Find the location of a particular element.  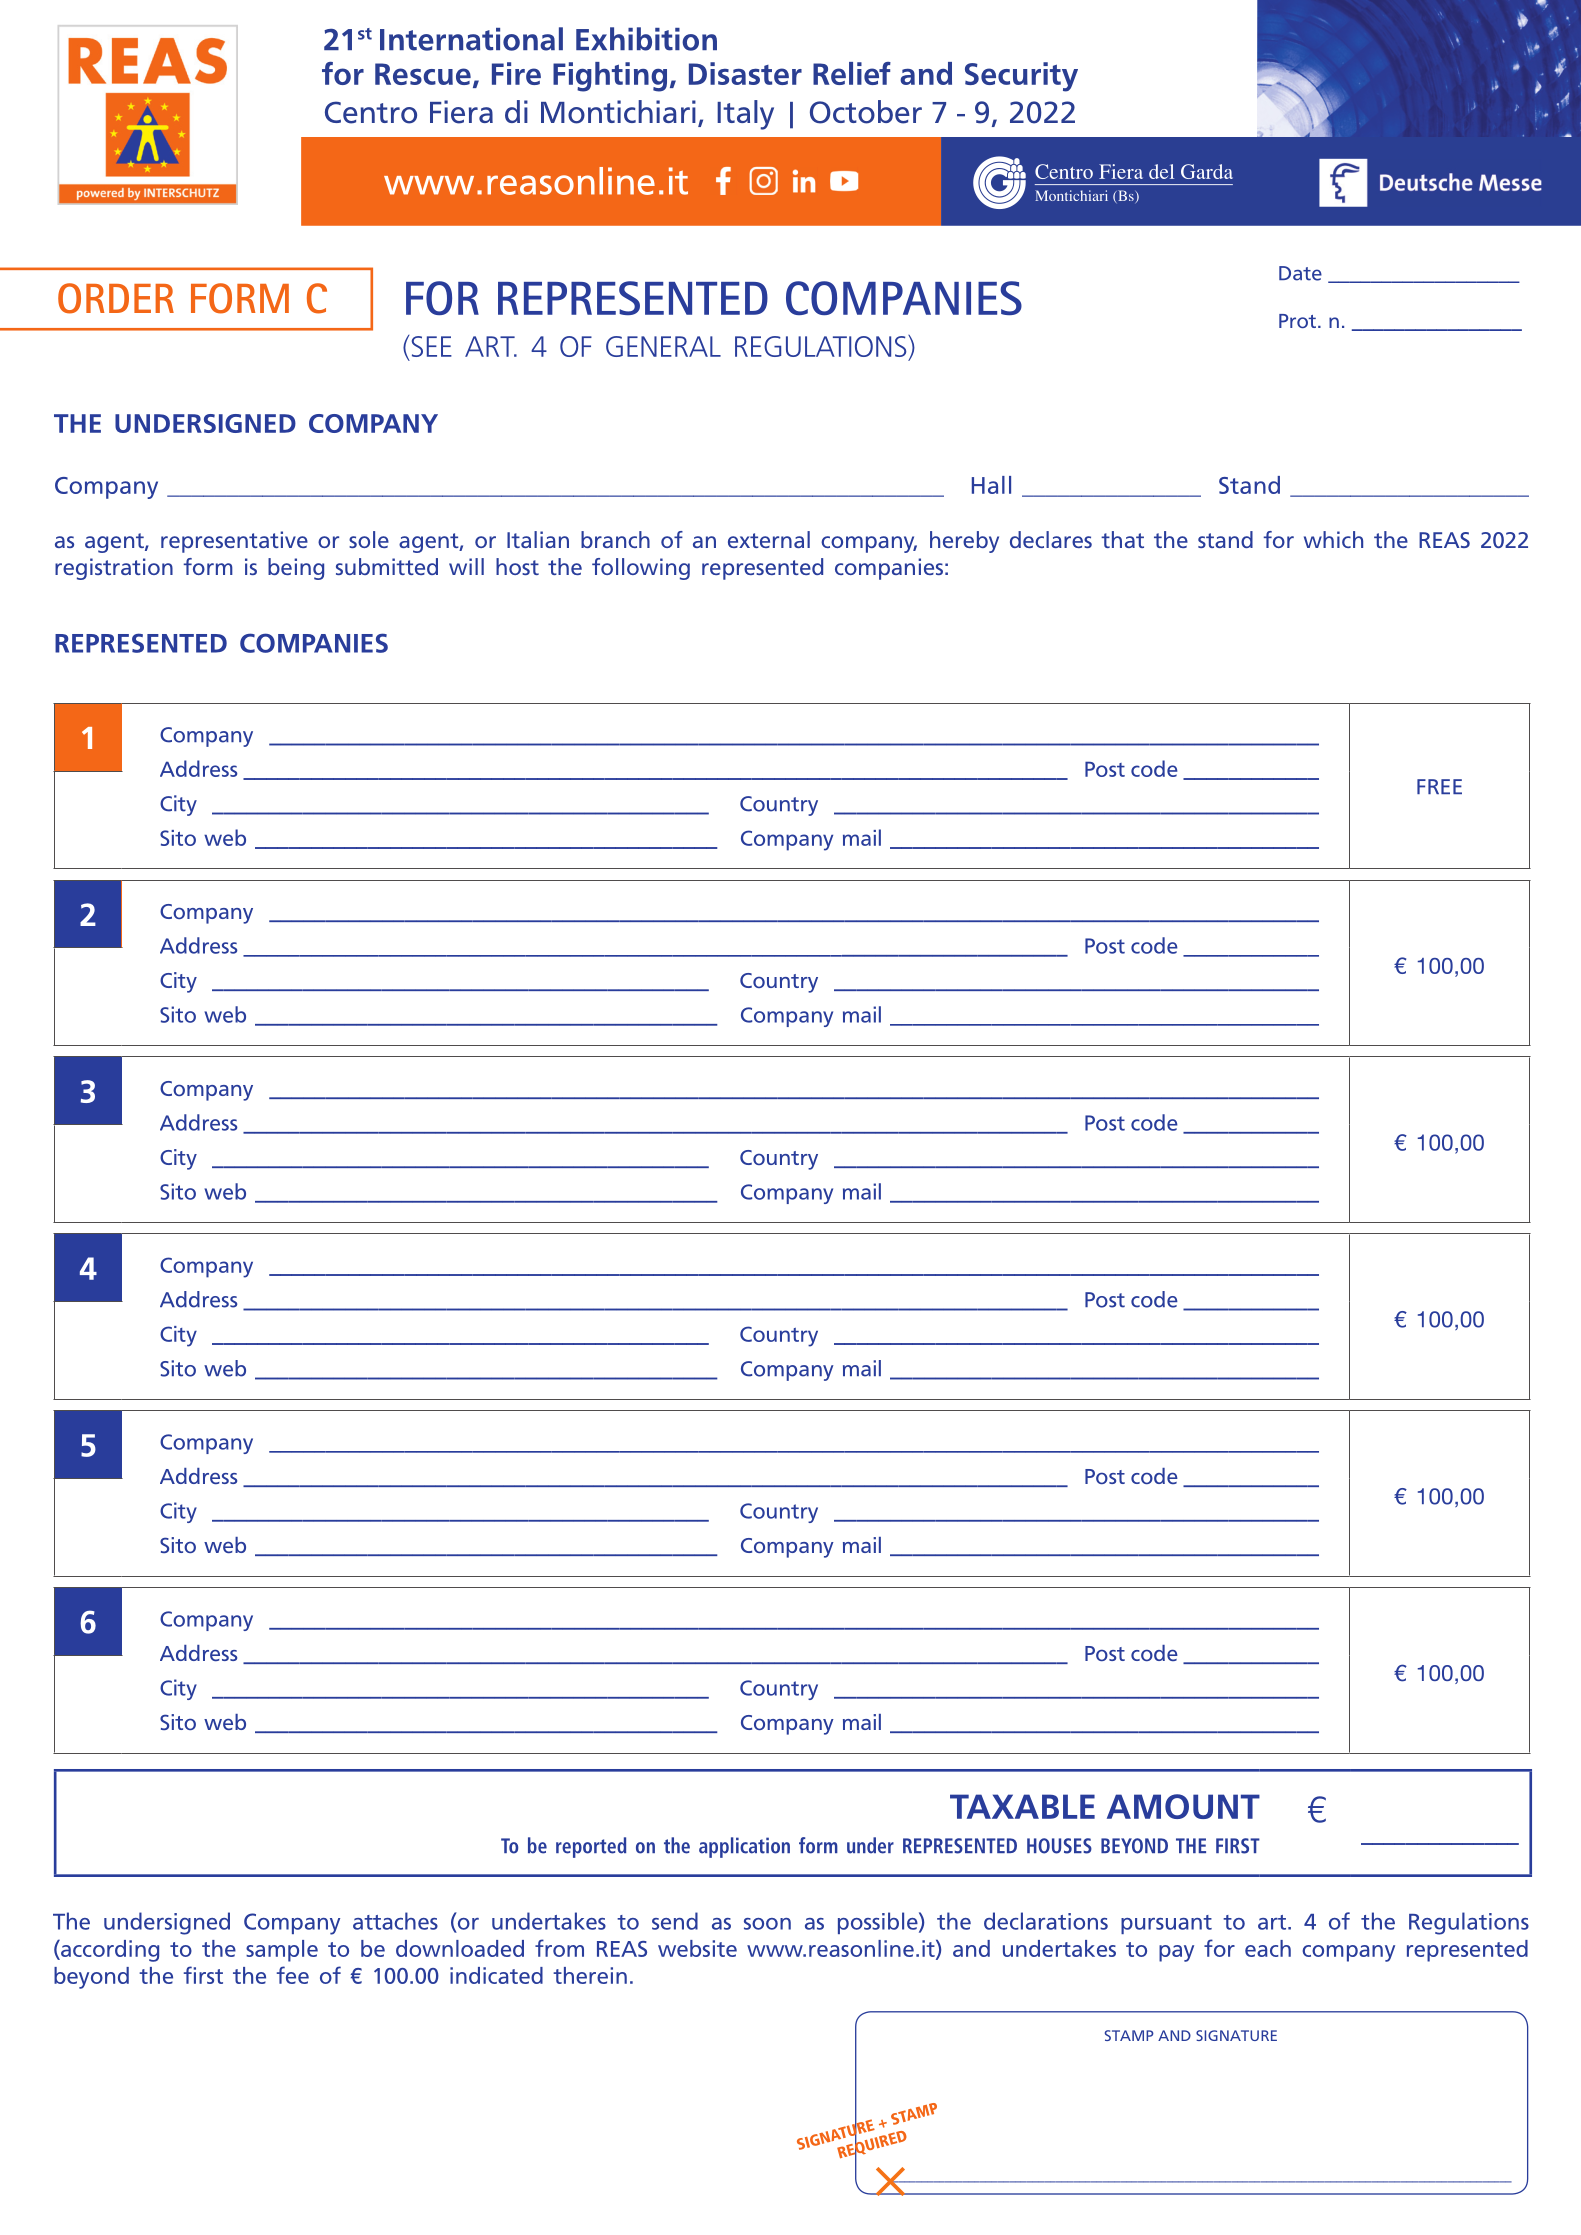

soon is located at coordinates (767, 1924).
